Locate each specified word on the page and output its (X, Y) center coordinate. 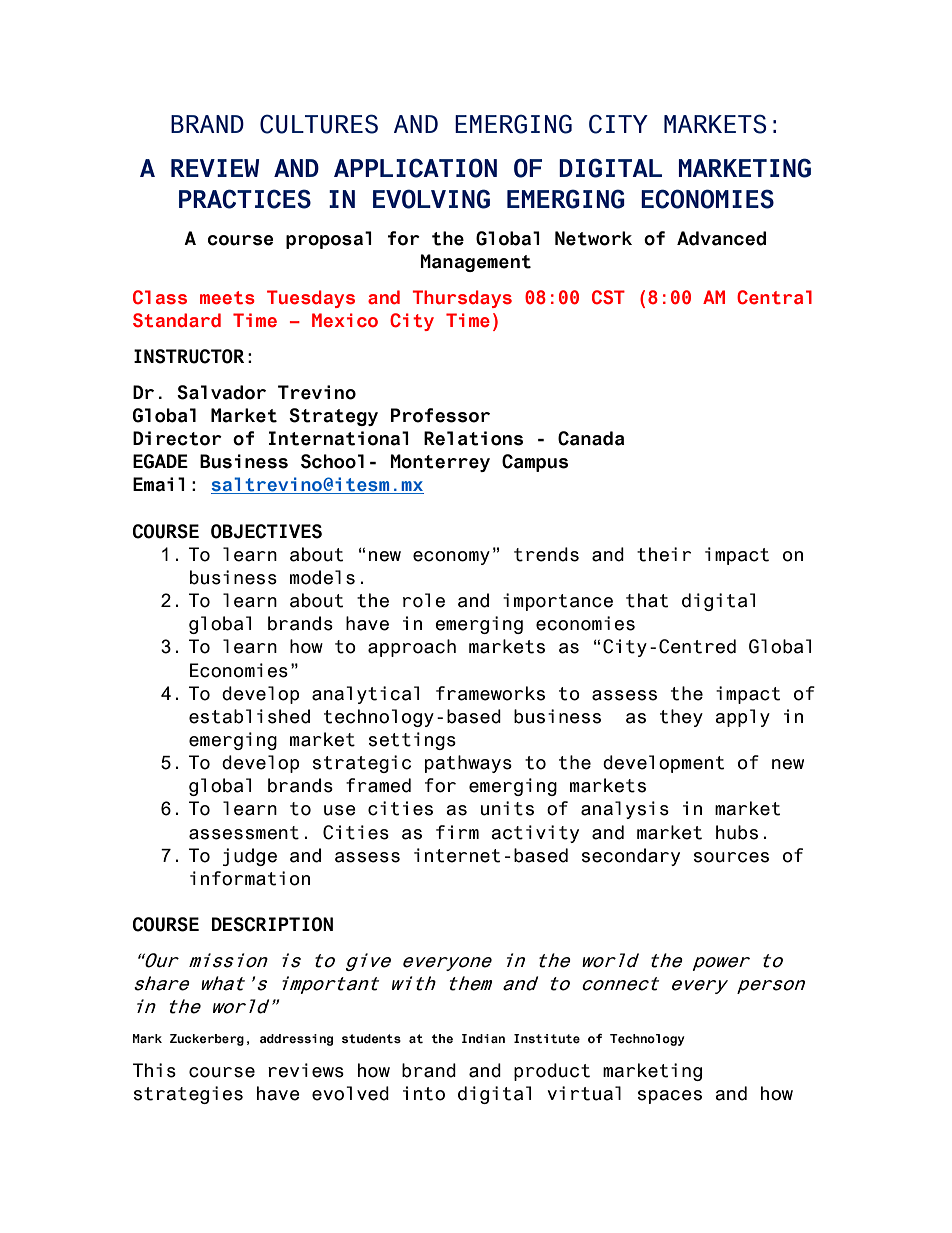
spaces (670, 1097)
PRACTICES (245, 199)
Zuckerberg (207, 1040)
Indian (483, 1038)
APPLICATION (415, 168)
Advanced (721, 238)
